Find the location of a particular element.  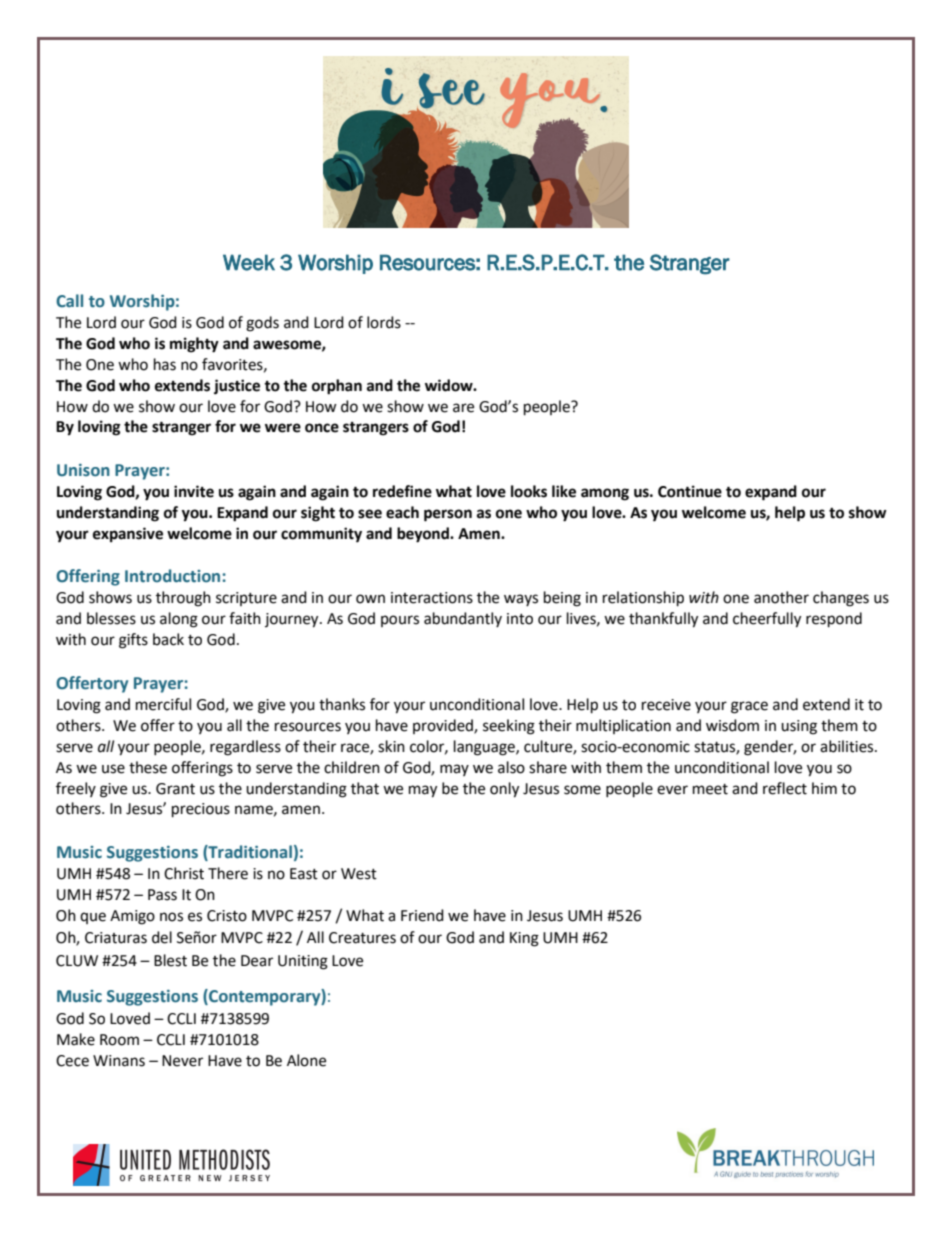

Alone is located at coordinates (306, 1060).
